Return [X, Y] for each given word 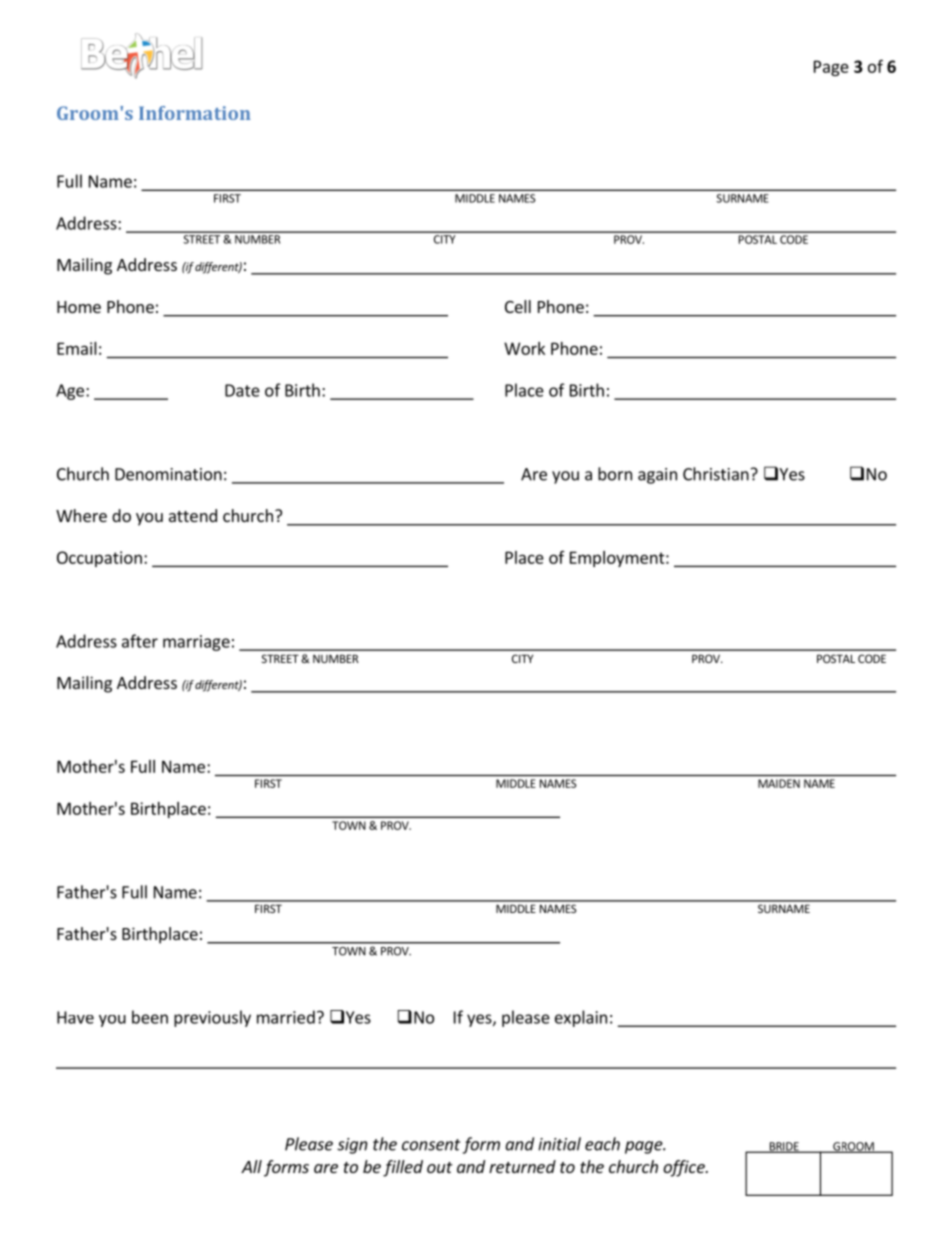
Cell [518, 306]
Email [77, 348]
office [685, 1168]
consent [431, 1145]
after [140, 641]
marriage [196, 643]
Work [524, 348]
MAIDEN [779, 783]
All [251, 1166]
